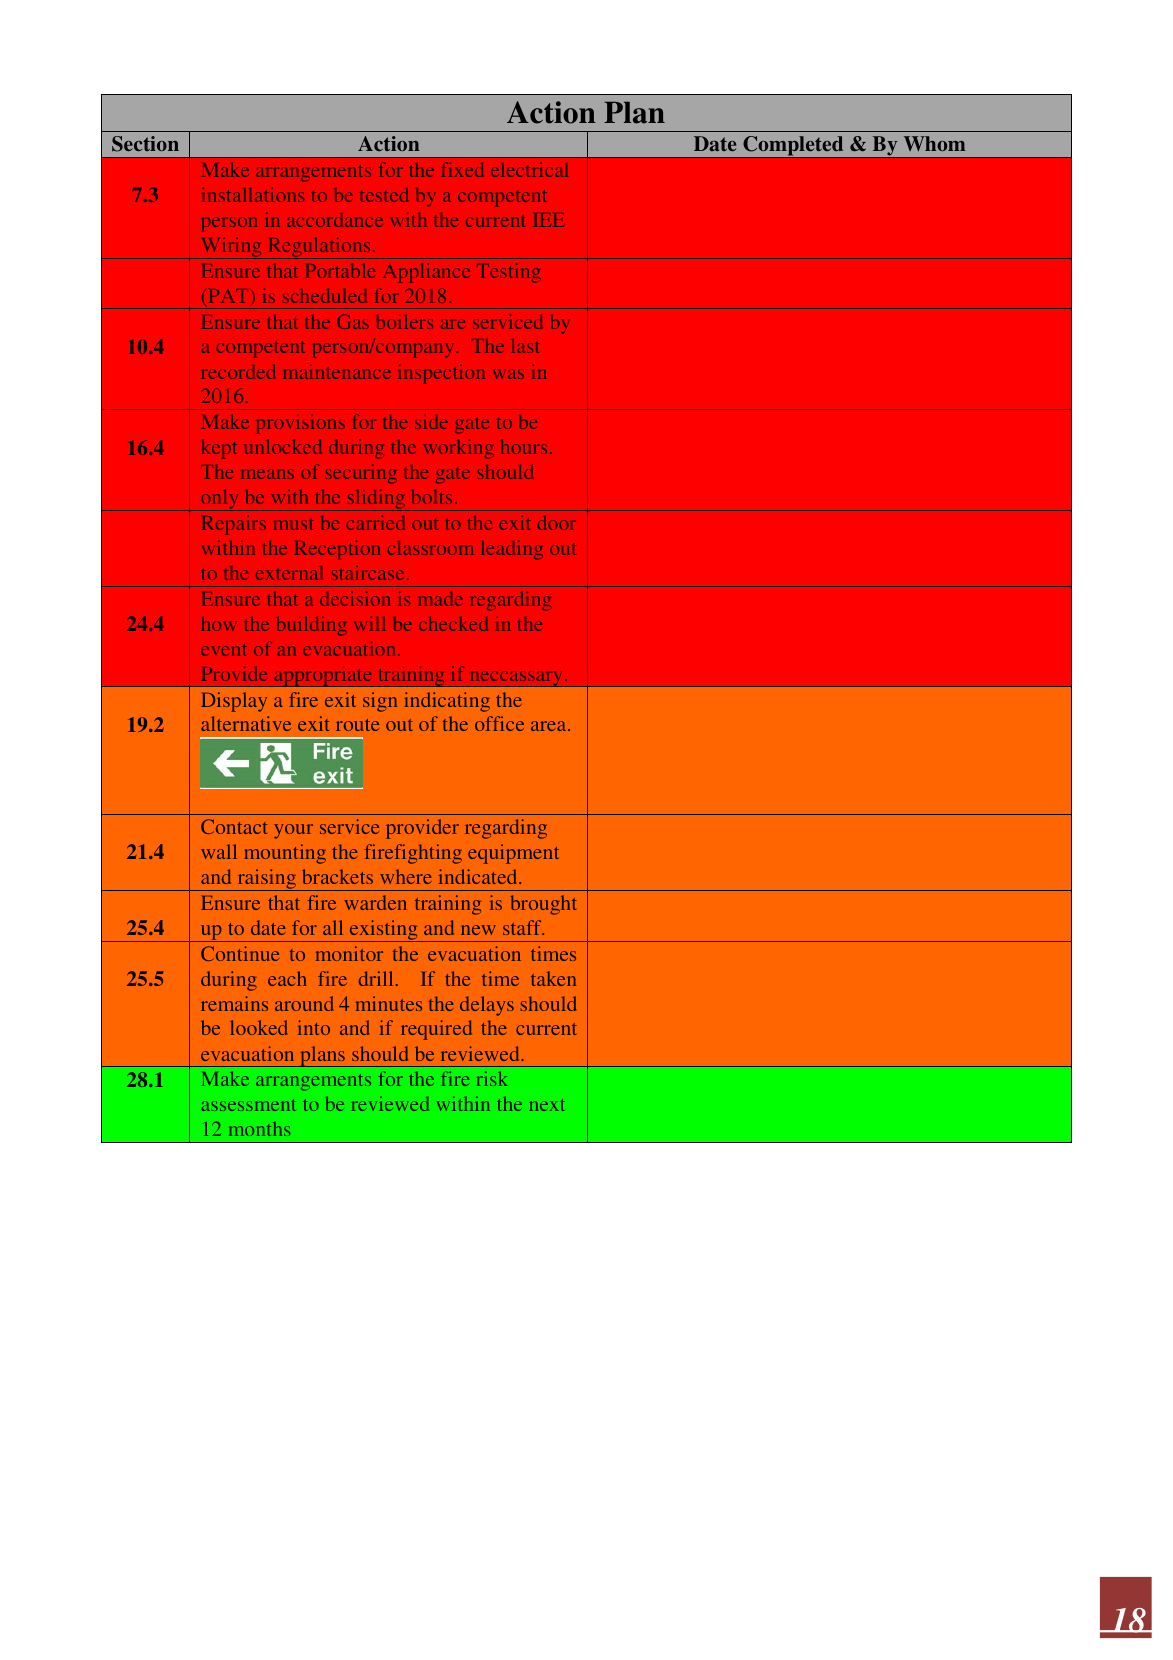  What do you see at coordinates (224, 650) in the image?
I see `event` at bounding box center [224, 650].
